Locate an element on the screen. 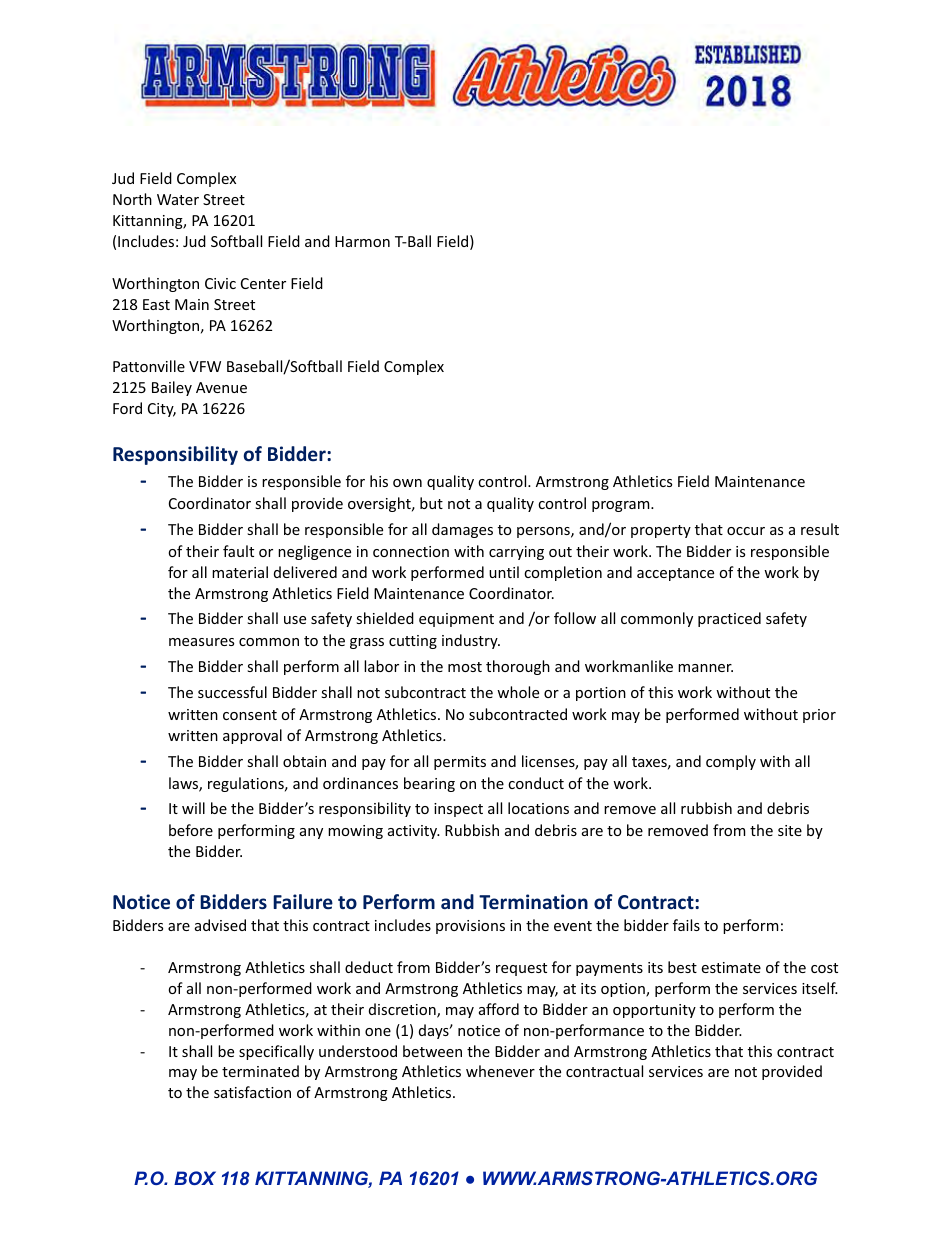 Image resolution: width=952 pixels, height=1233 pixels. successful is located at coordinates (232, 692).
